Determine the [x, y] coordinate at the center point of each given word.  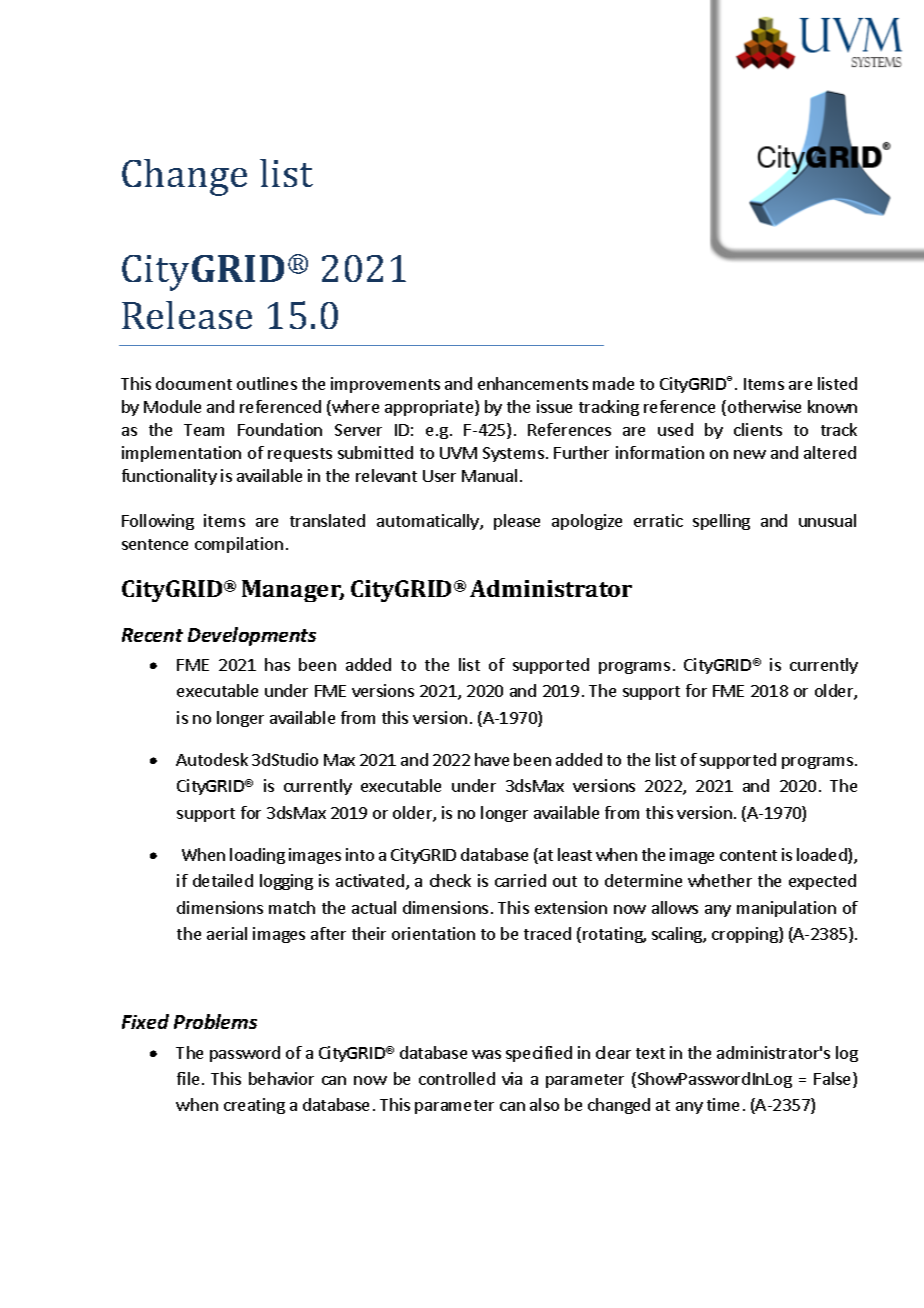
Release [187, 315]
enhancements [533, 383]
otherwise [764, 406]
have [492, 759]
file [188, 1078]
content [748, 855]
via [512, 1078]
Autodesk [212, 759]
